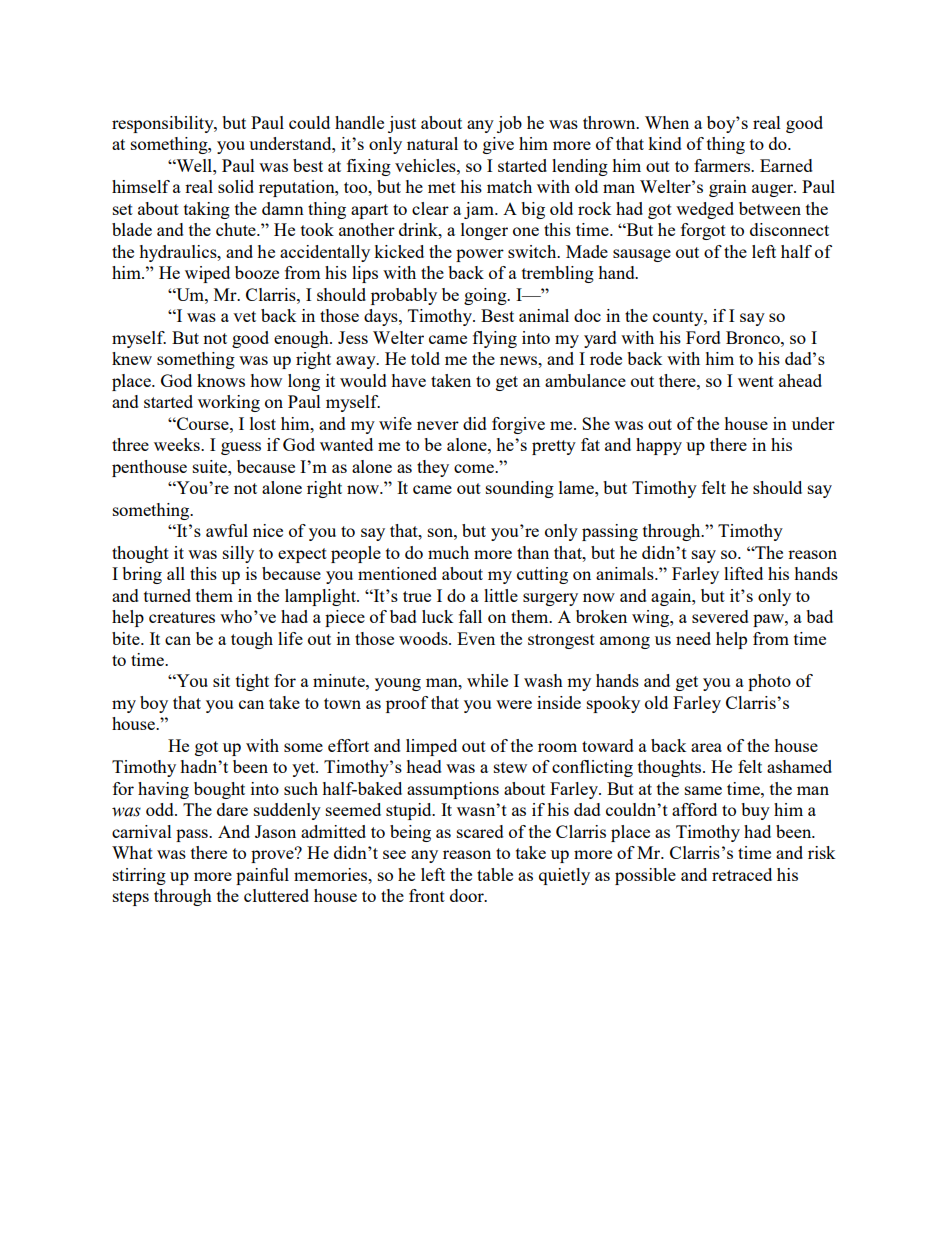 The image size is (952, 1233). I want to click on table, so click(495, 874).
